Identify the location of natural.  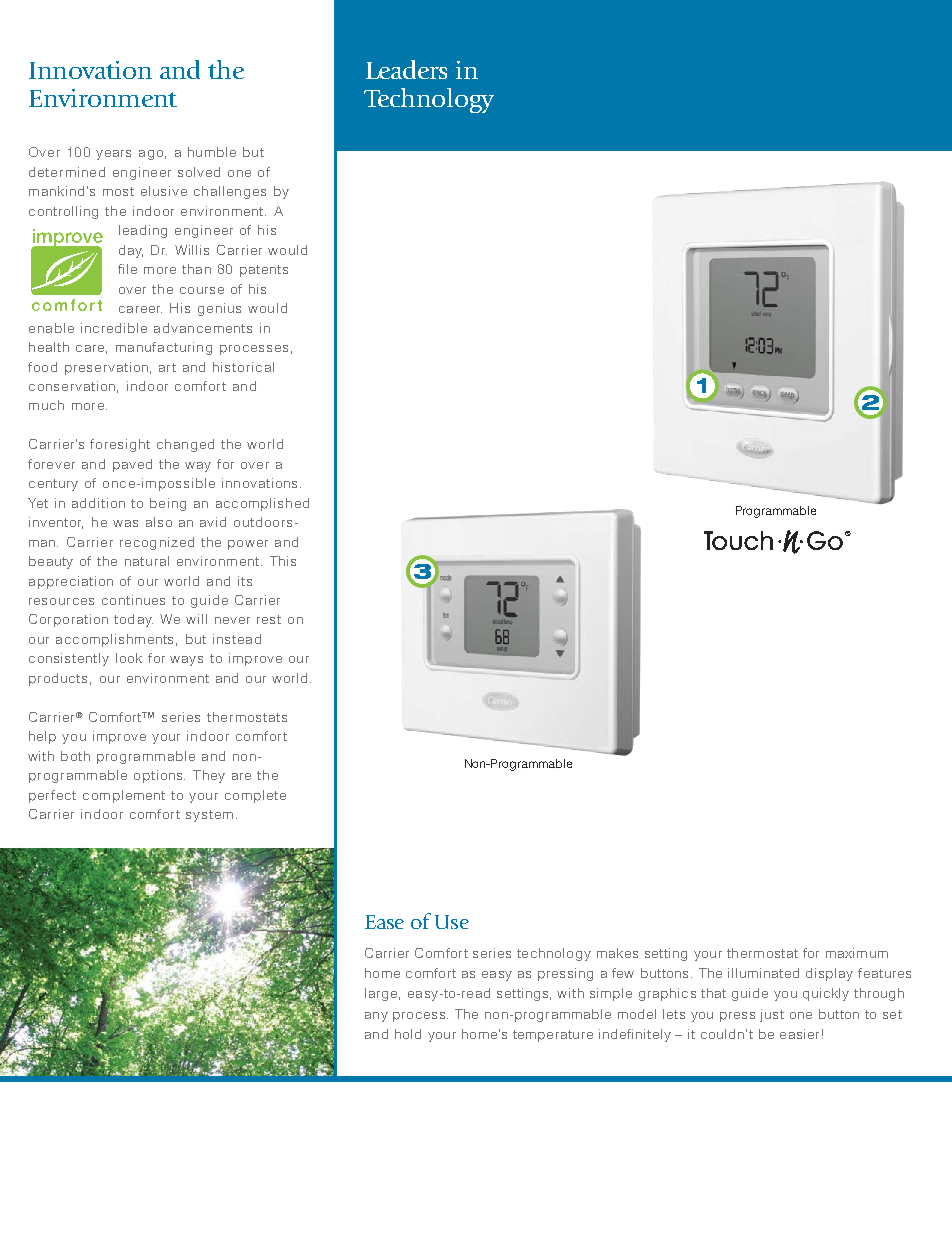
(147, 561).
